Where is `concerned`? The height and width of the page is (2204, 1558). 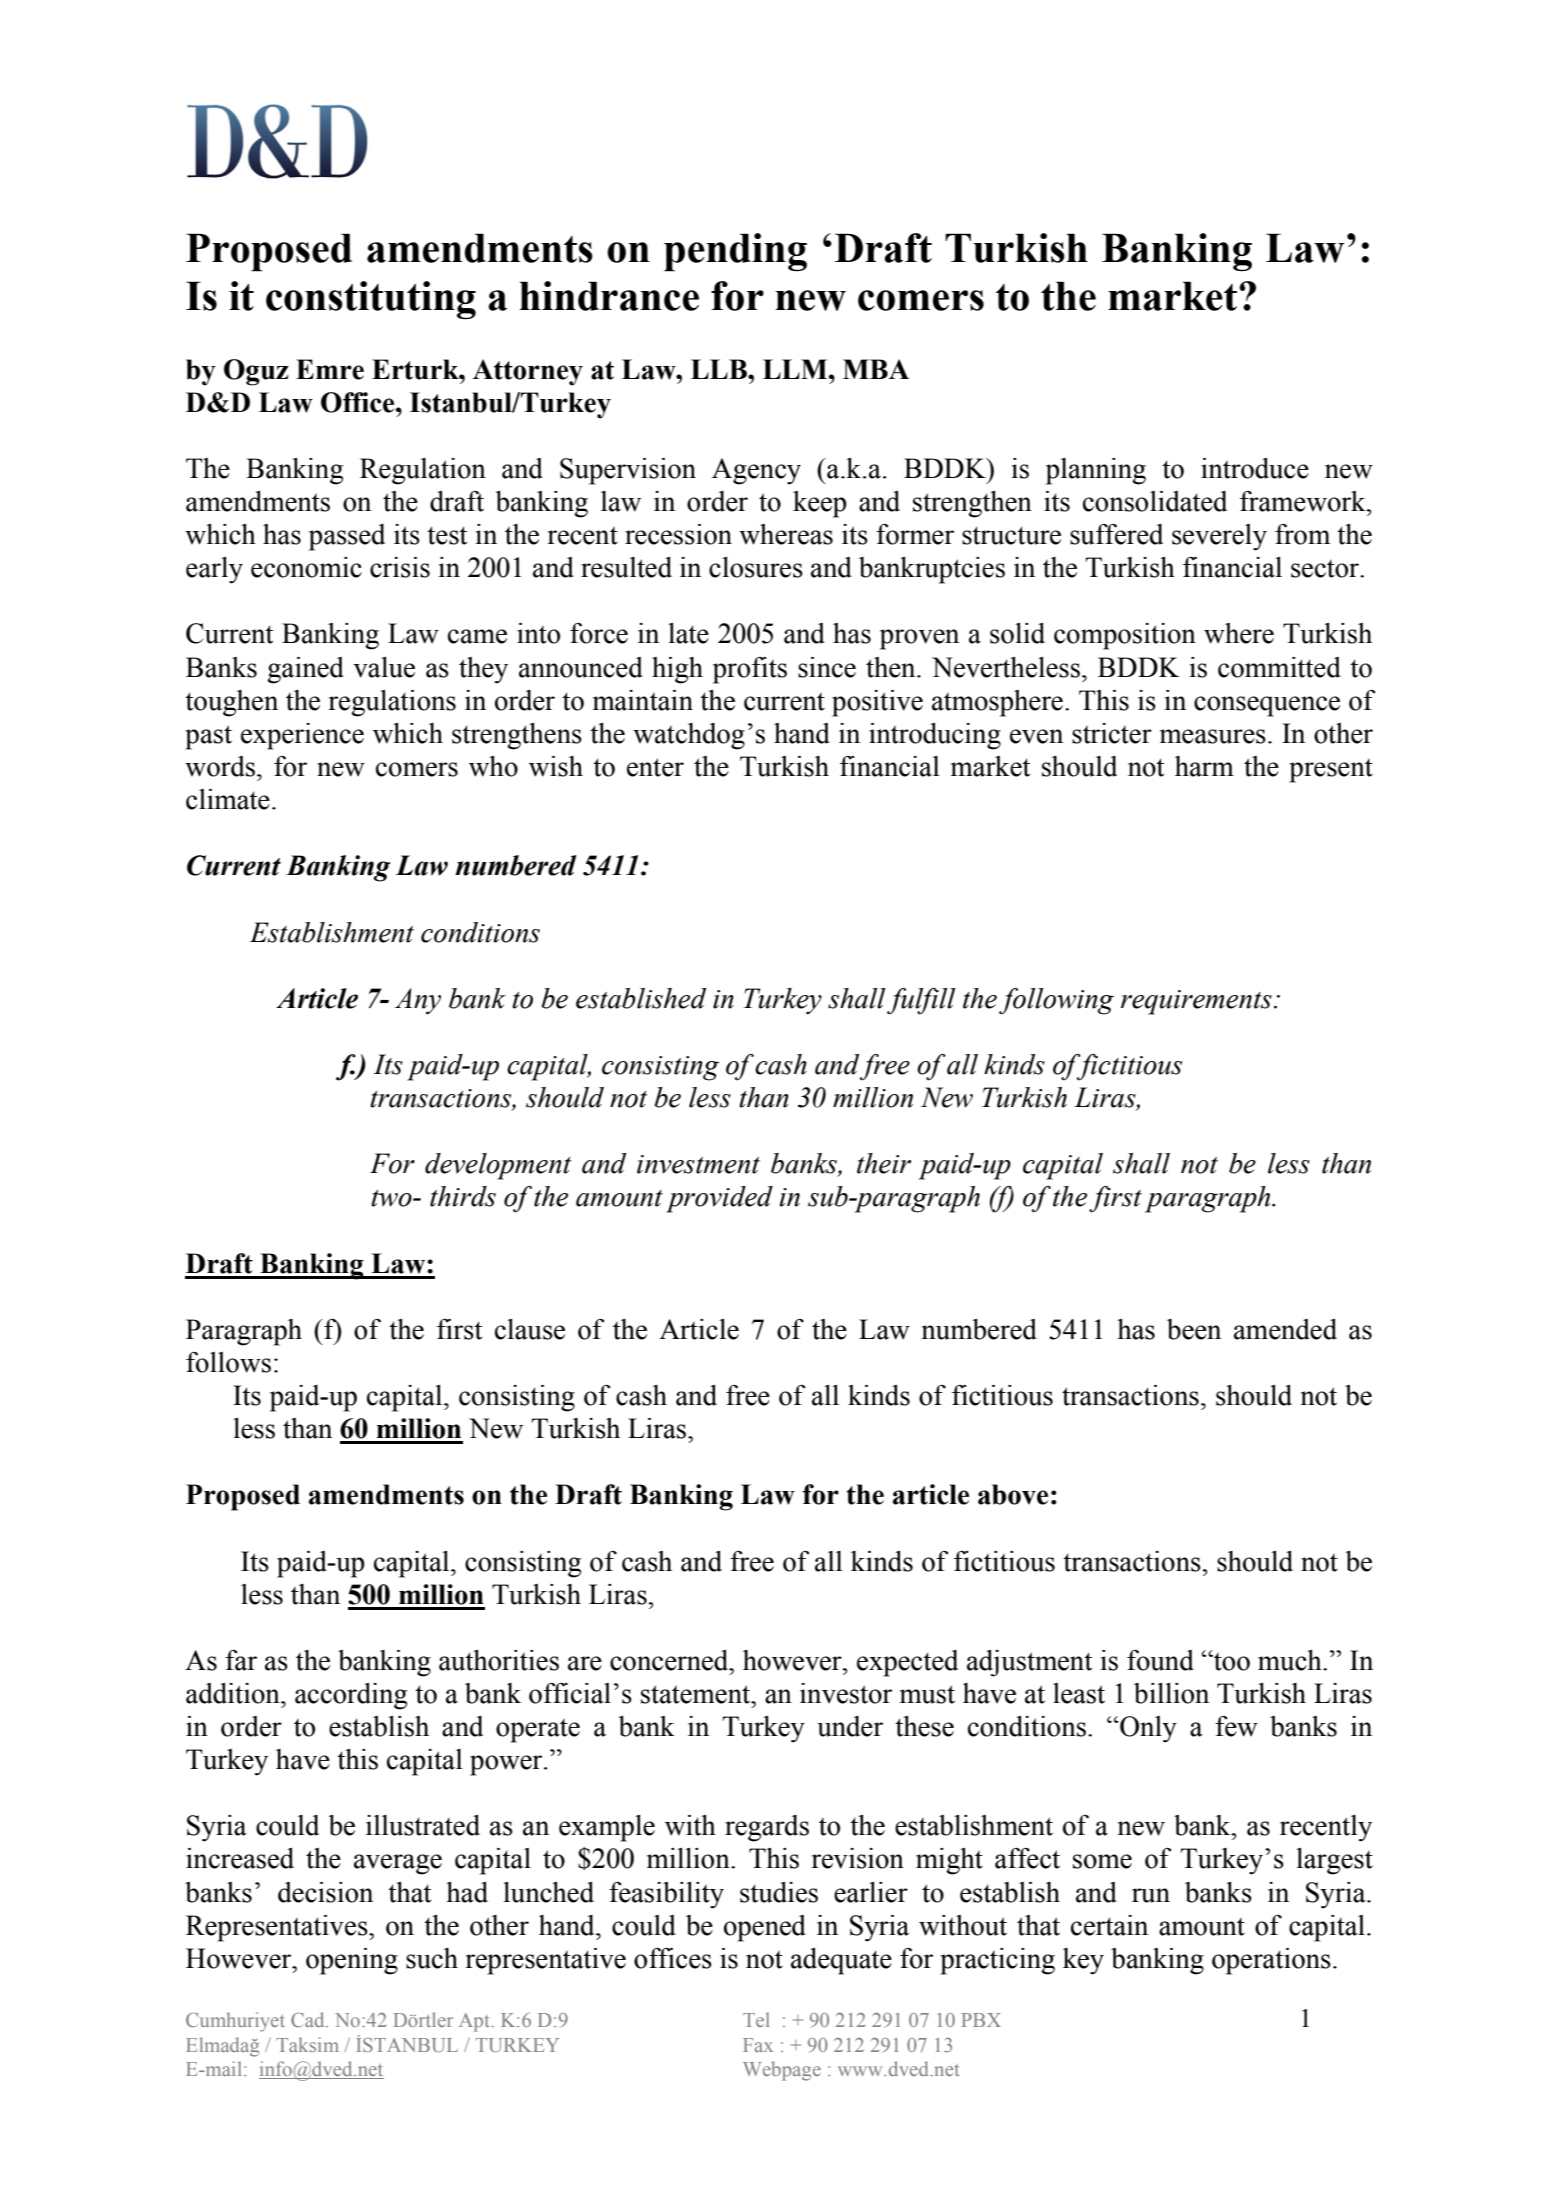
concerned is located at coordinates (670, 1660).
